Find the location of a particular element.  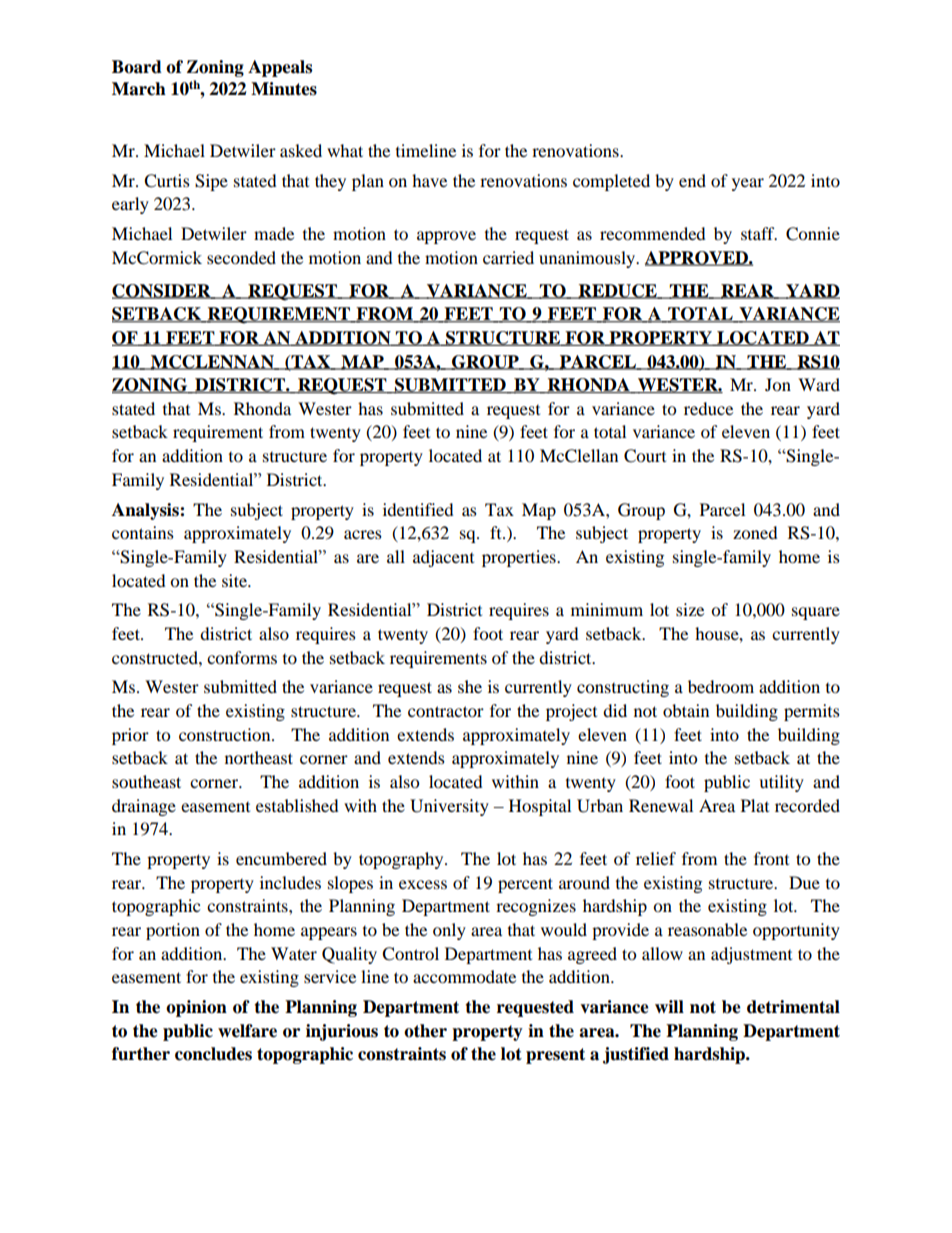

zoned is located at coordinates (755, 532).
